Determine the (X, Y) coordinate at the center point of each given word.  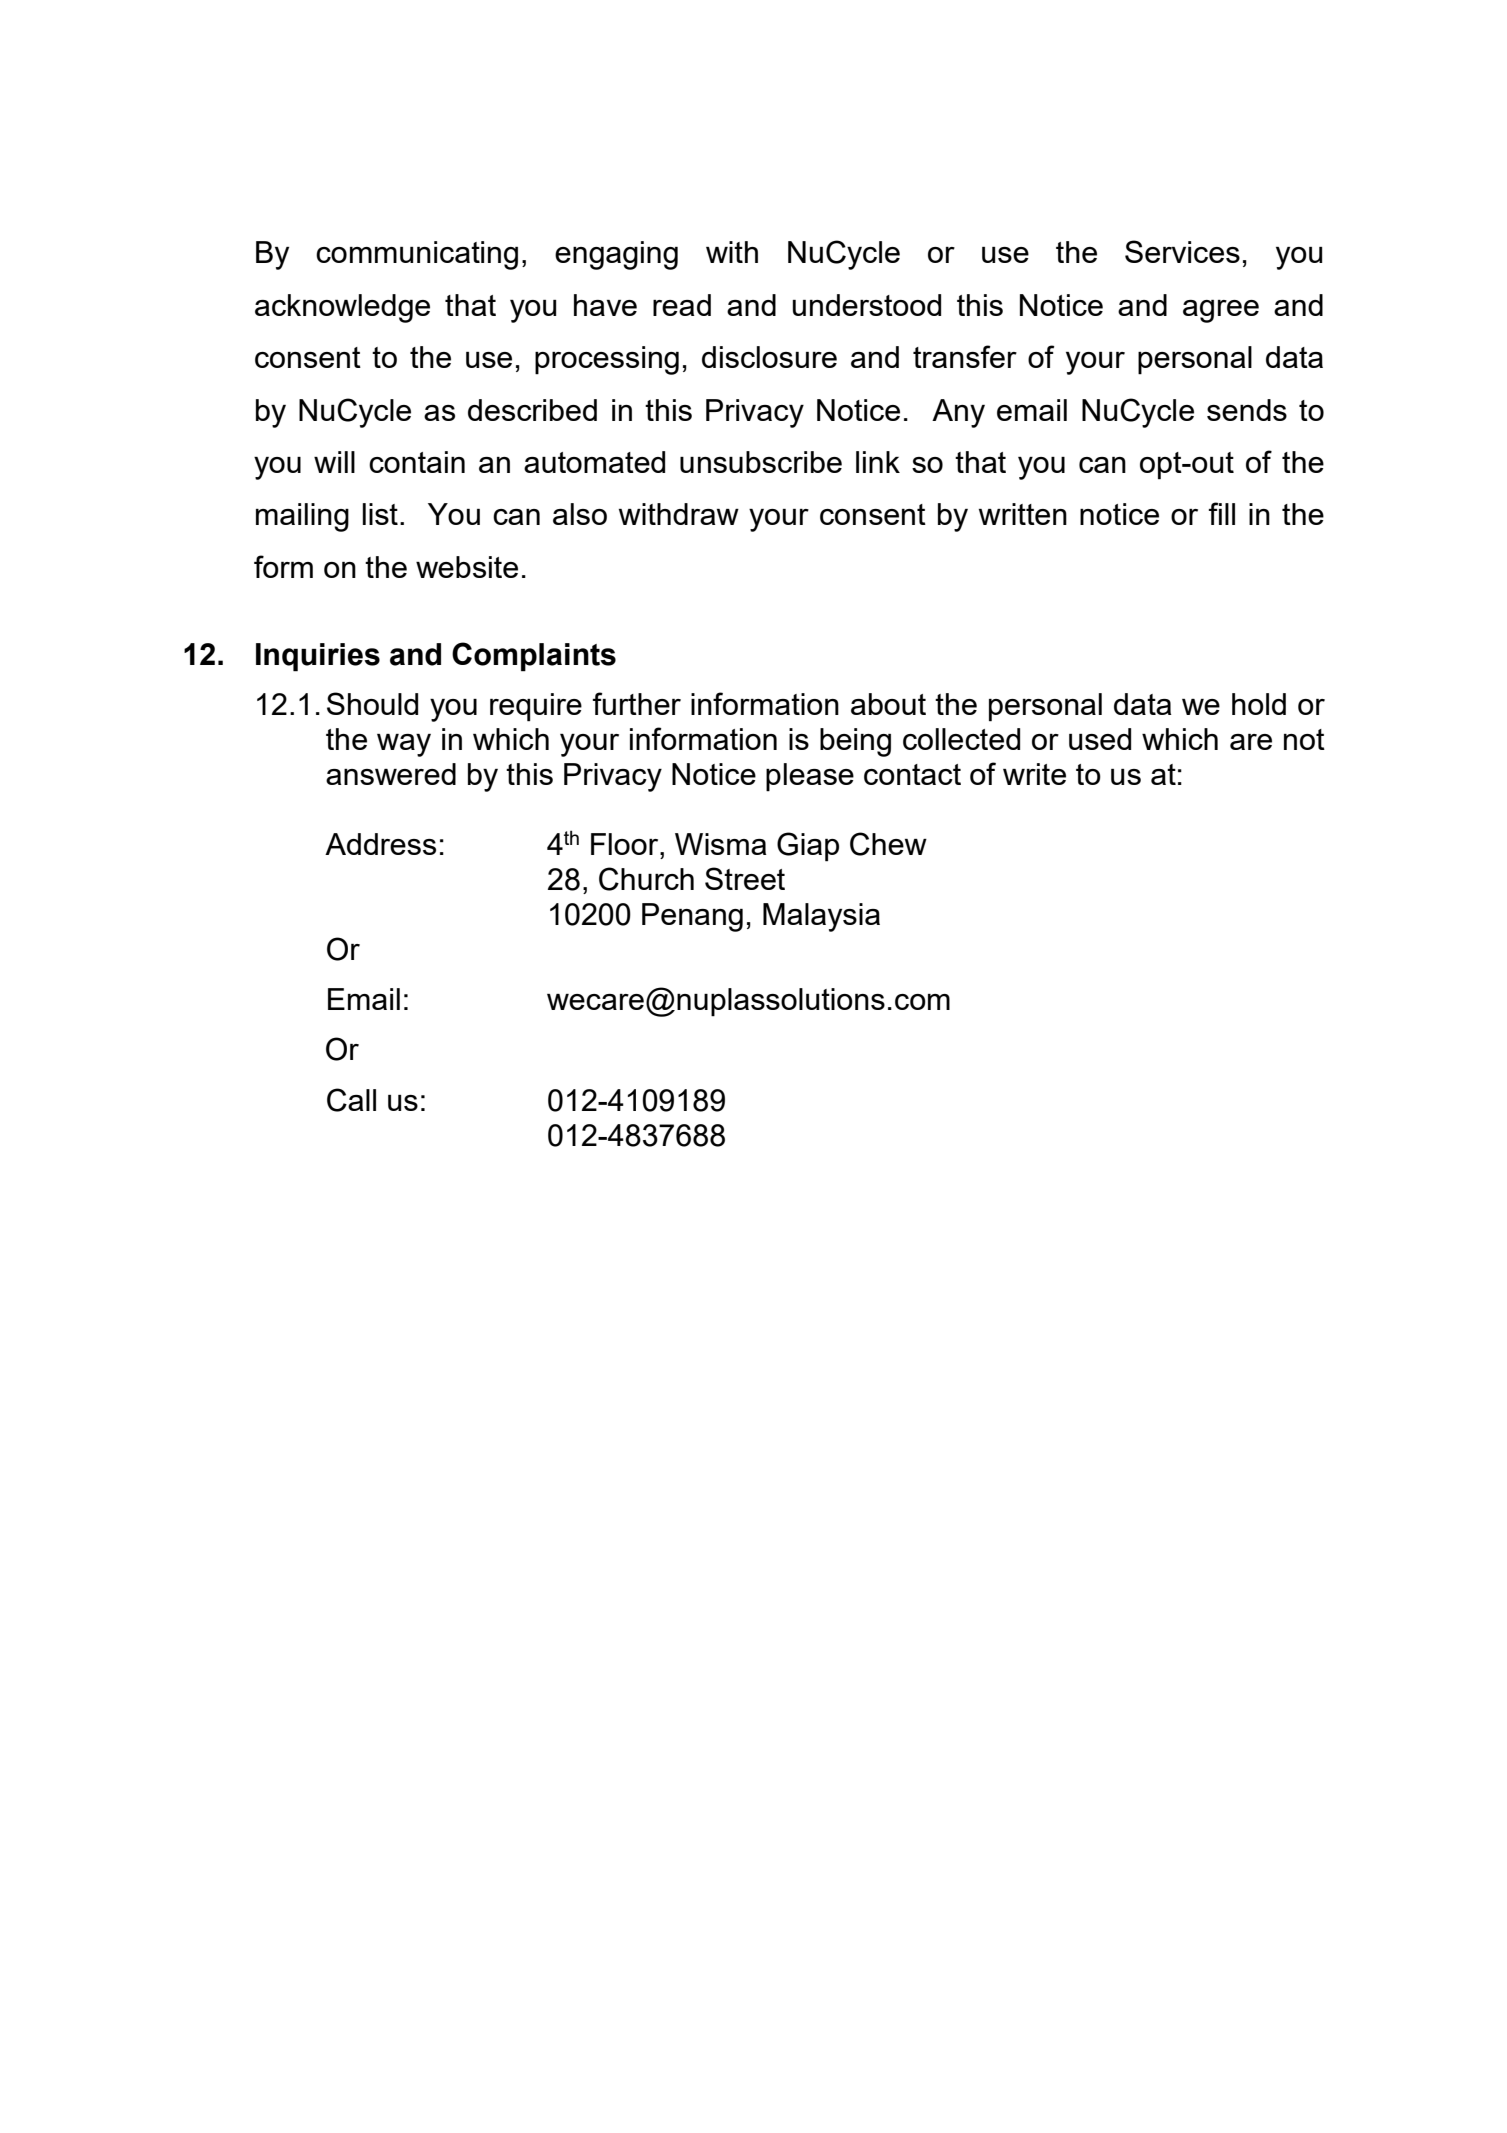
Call (351, 1100)
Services (1182, 251)
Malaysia (821, 917)
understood (867, 305)
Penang (692, 917)
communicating (417, 255)
